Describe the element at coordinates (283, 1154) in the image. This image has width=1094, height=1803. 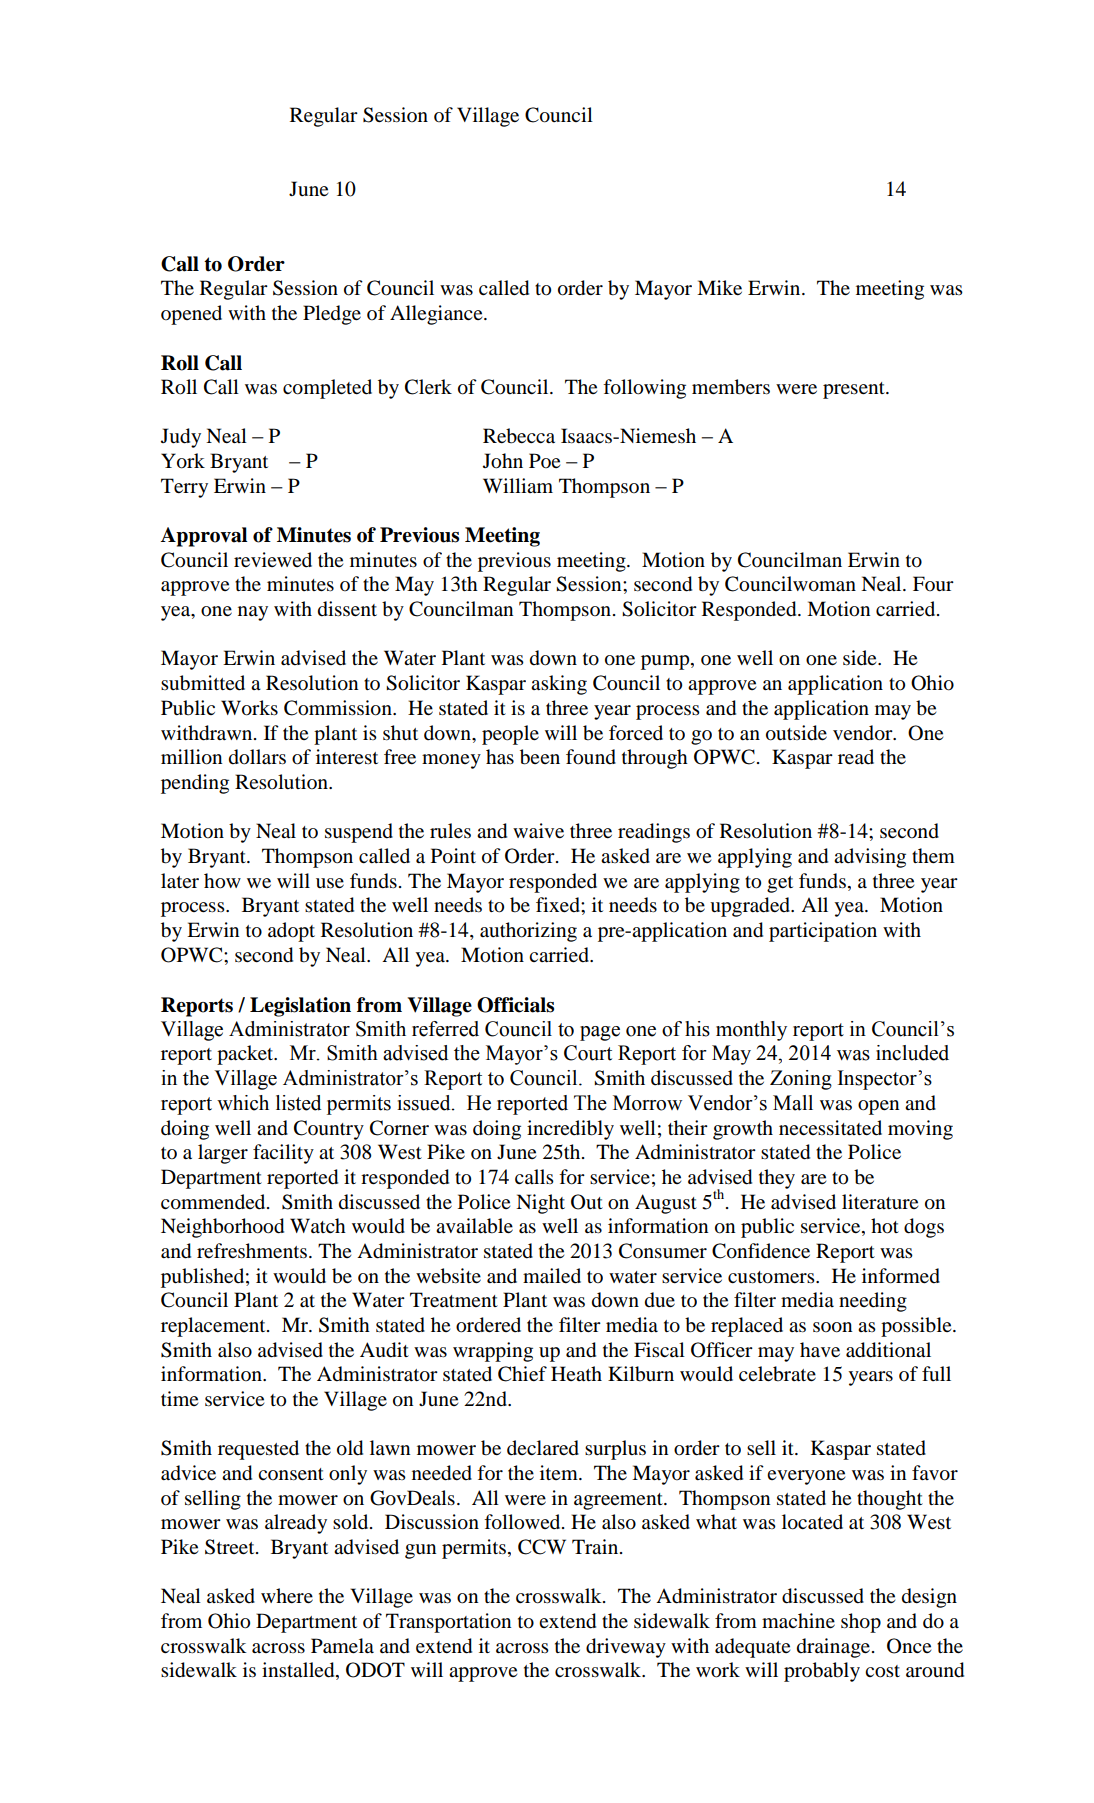
I see `facility` at that location.
